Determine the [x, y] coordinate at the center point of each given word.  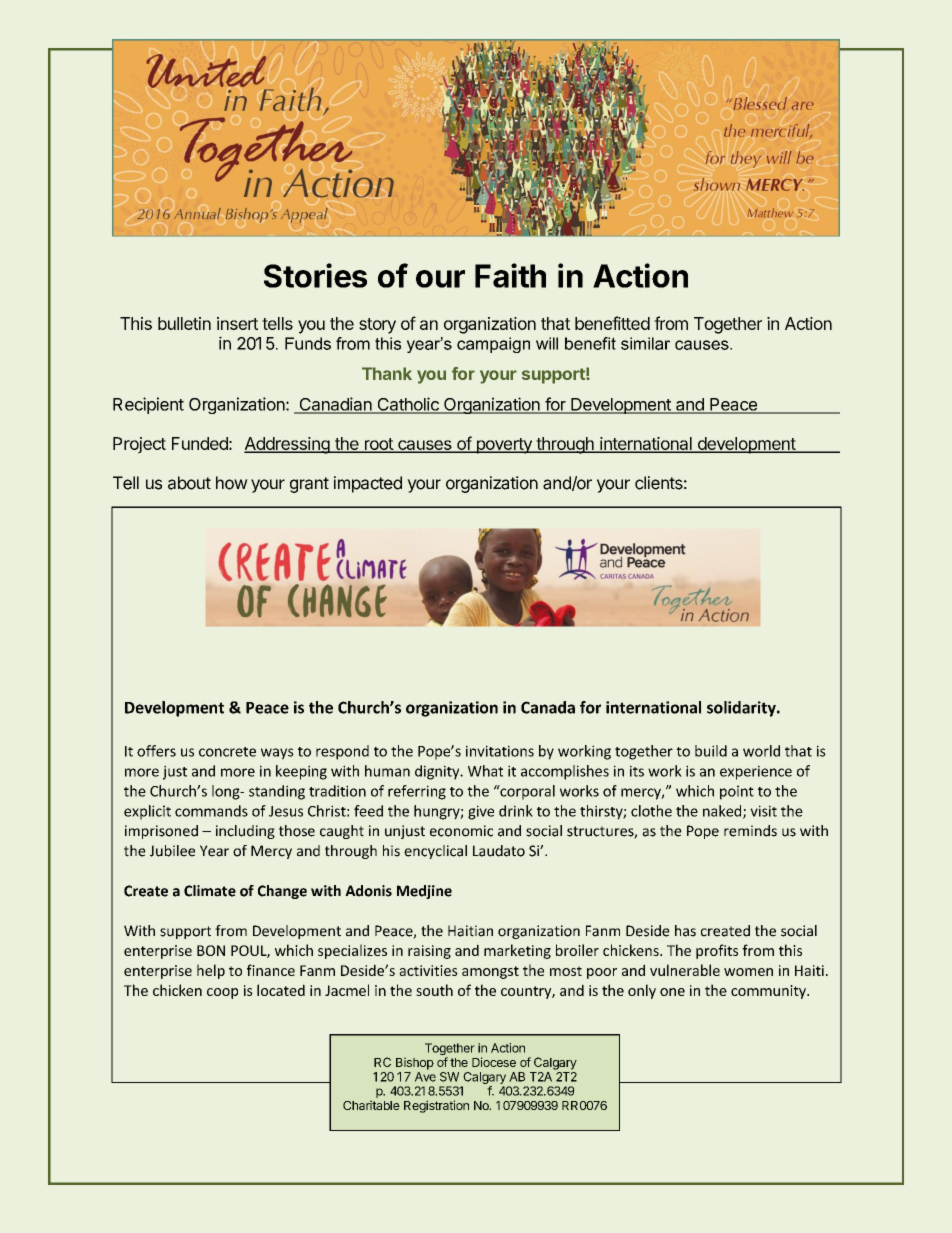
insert [237, 323]
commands [211, 811]
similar [645, 343]
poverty [504, 446]
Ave [425, 1077]
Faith [510, 275]
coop [222, 993]
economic [461, 831]
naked [723, 812]
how [232, 483]
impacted [368, 484]
